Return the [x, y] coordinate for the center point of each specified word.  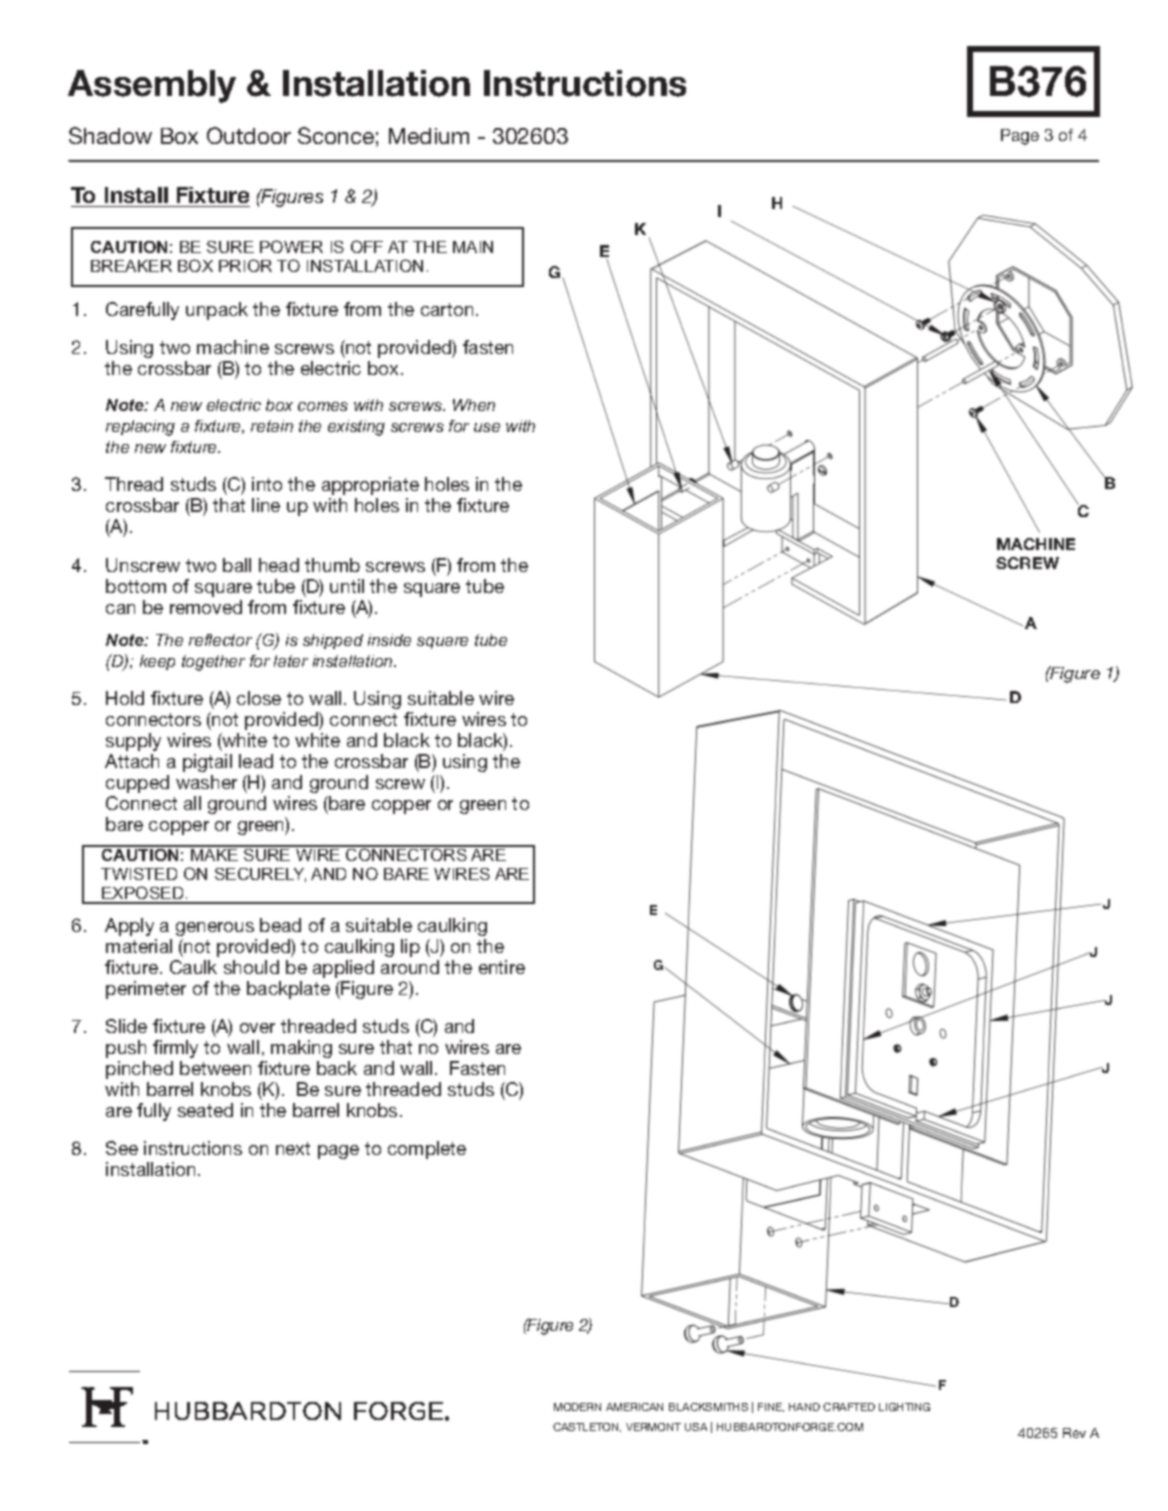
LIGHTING [904, 1407]
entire [502, 967]
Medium [429, 136]
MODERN [577, 1407]
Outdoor [249, 135]
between [215, 1068]
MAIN [473, 247]
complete [427, 1150]
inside [389, 640]
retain [272, 426]
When [474, 405]
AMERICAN [634, 1407]
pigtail [207, 763]
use [487, 427]
